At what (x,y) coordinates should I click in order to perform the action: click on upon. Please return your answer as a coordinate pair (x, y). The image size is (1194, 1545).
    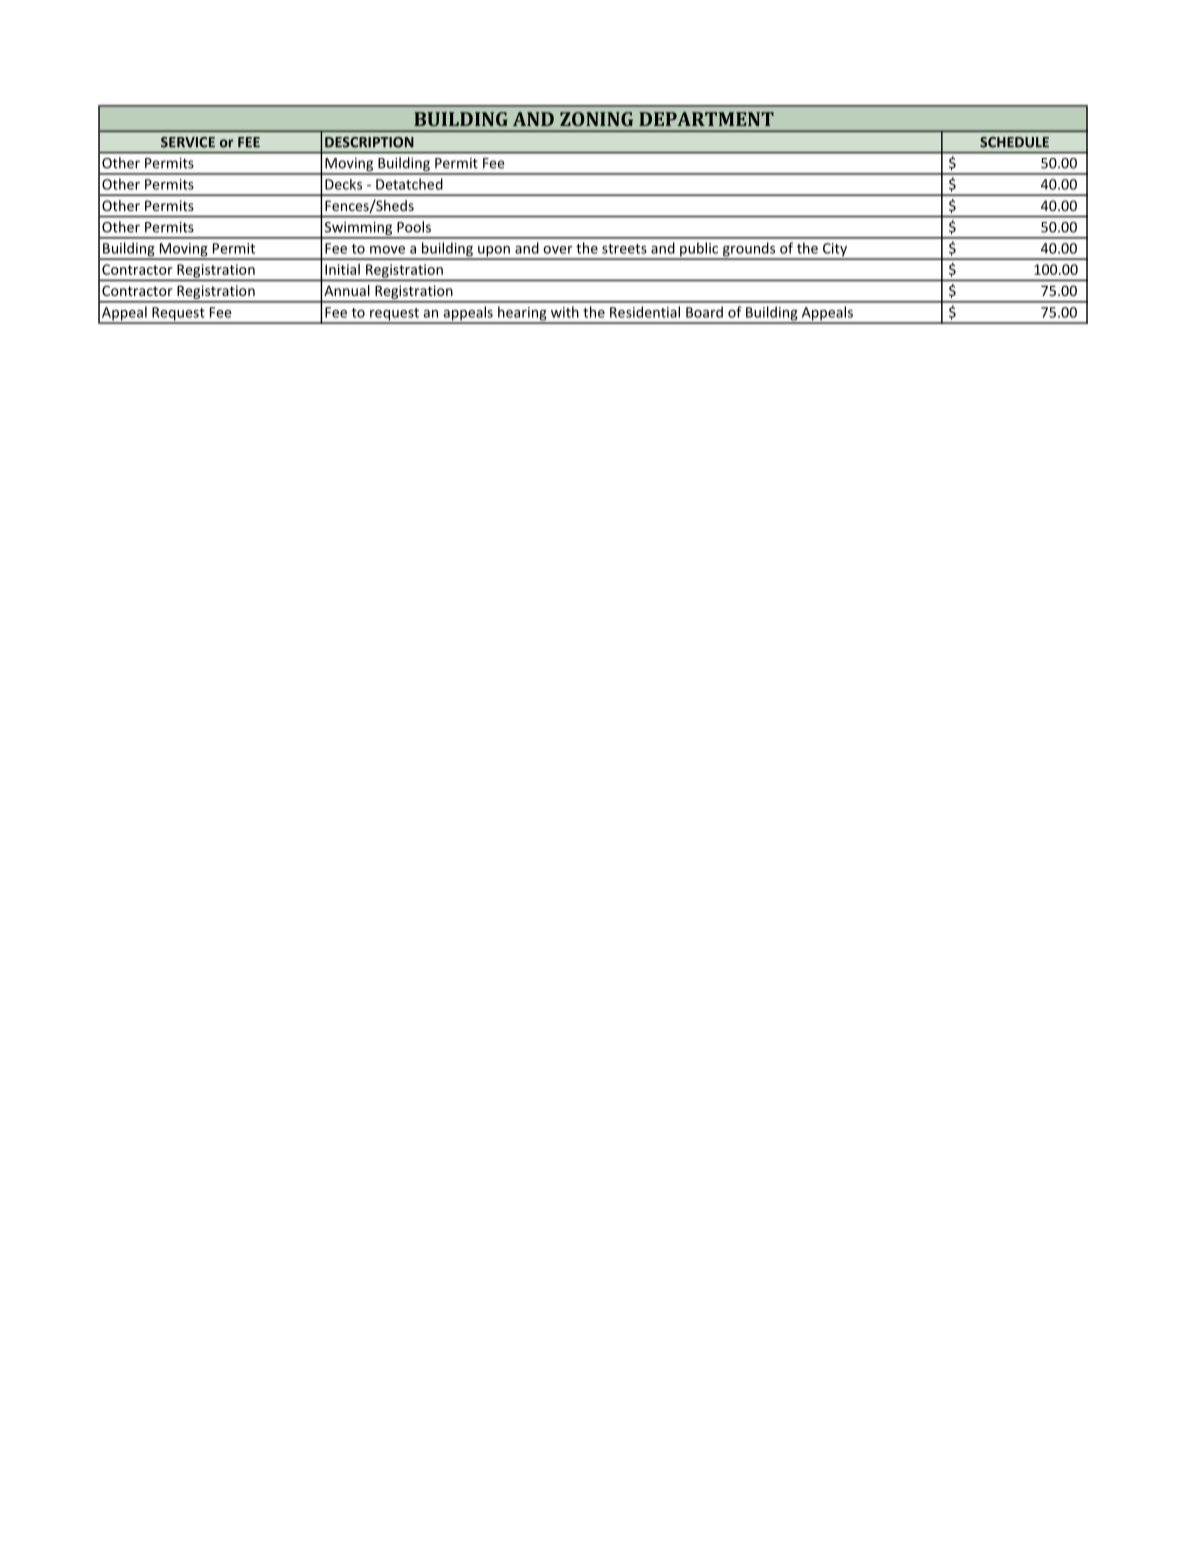
    Looking at the image, I should click on (494, 252).
